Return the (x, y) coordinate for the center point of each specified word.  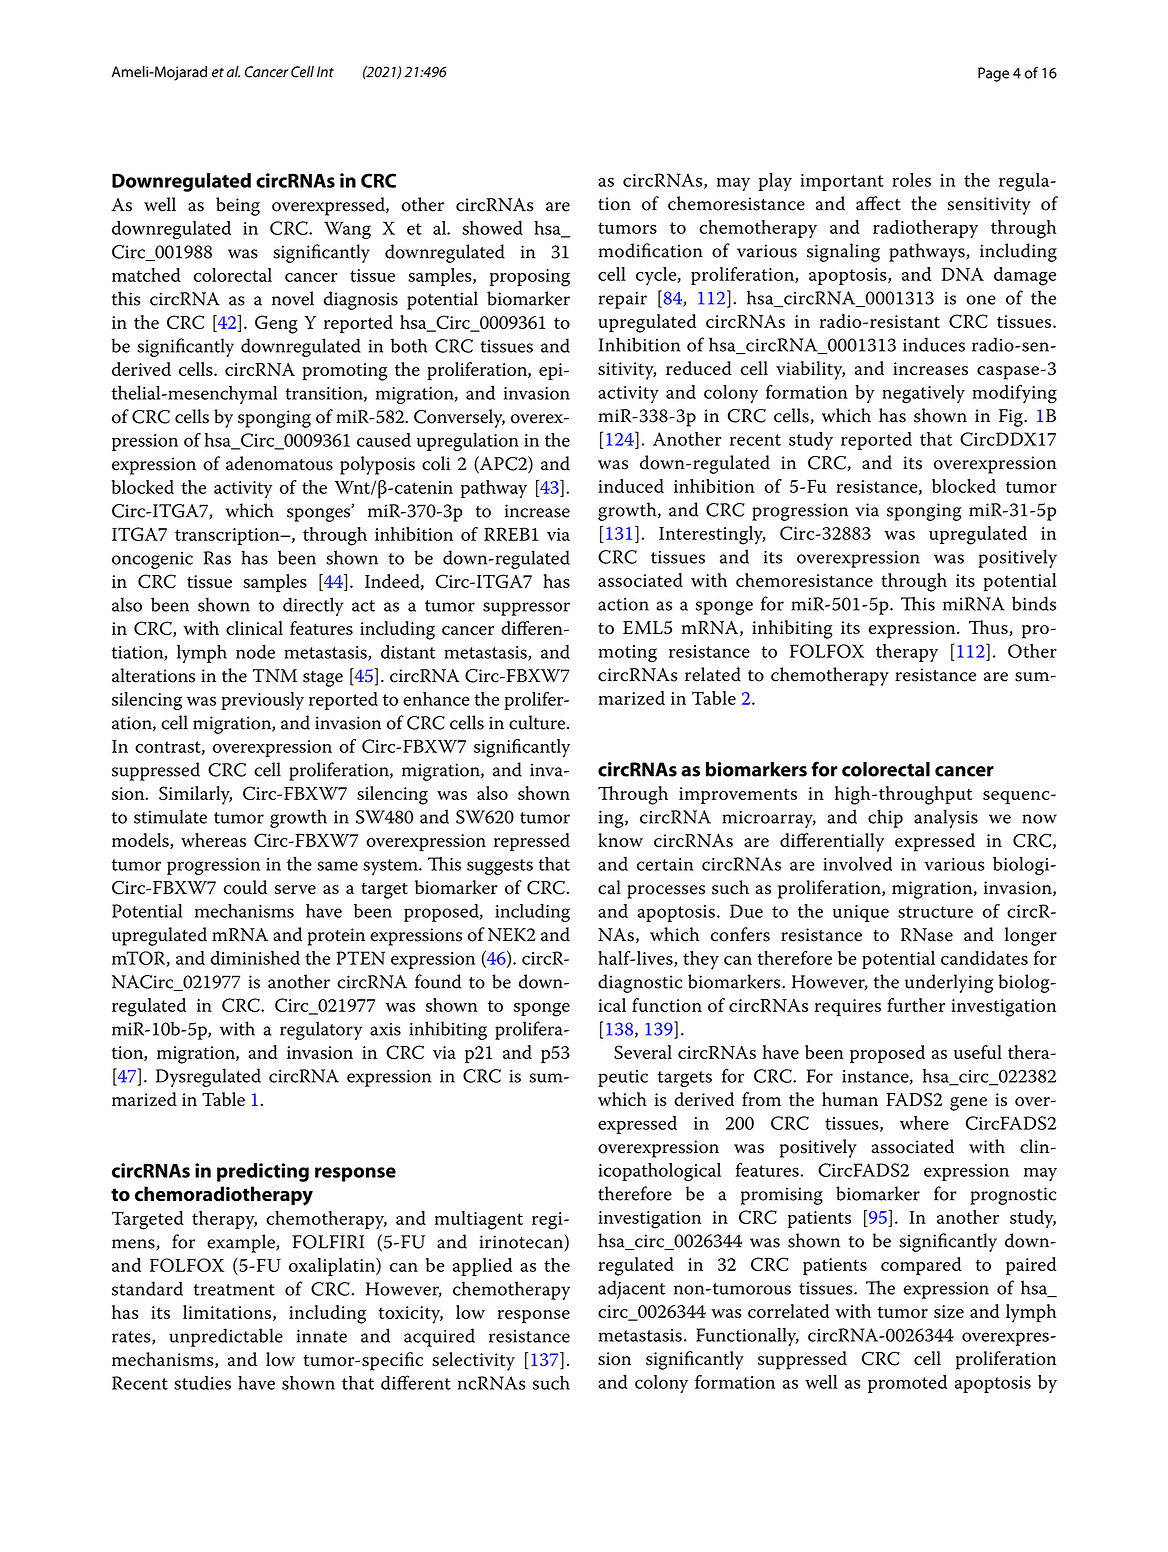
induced (631, 486)
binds (1034, 603)
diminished (255, 958)
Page (993, 74)
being (238, 206)
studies (202, 1383)
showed (492, 228)
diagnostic (640, 983)
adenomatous (279, 463)
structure (935, 912)
